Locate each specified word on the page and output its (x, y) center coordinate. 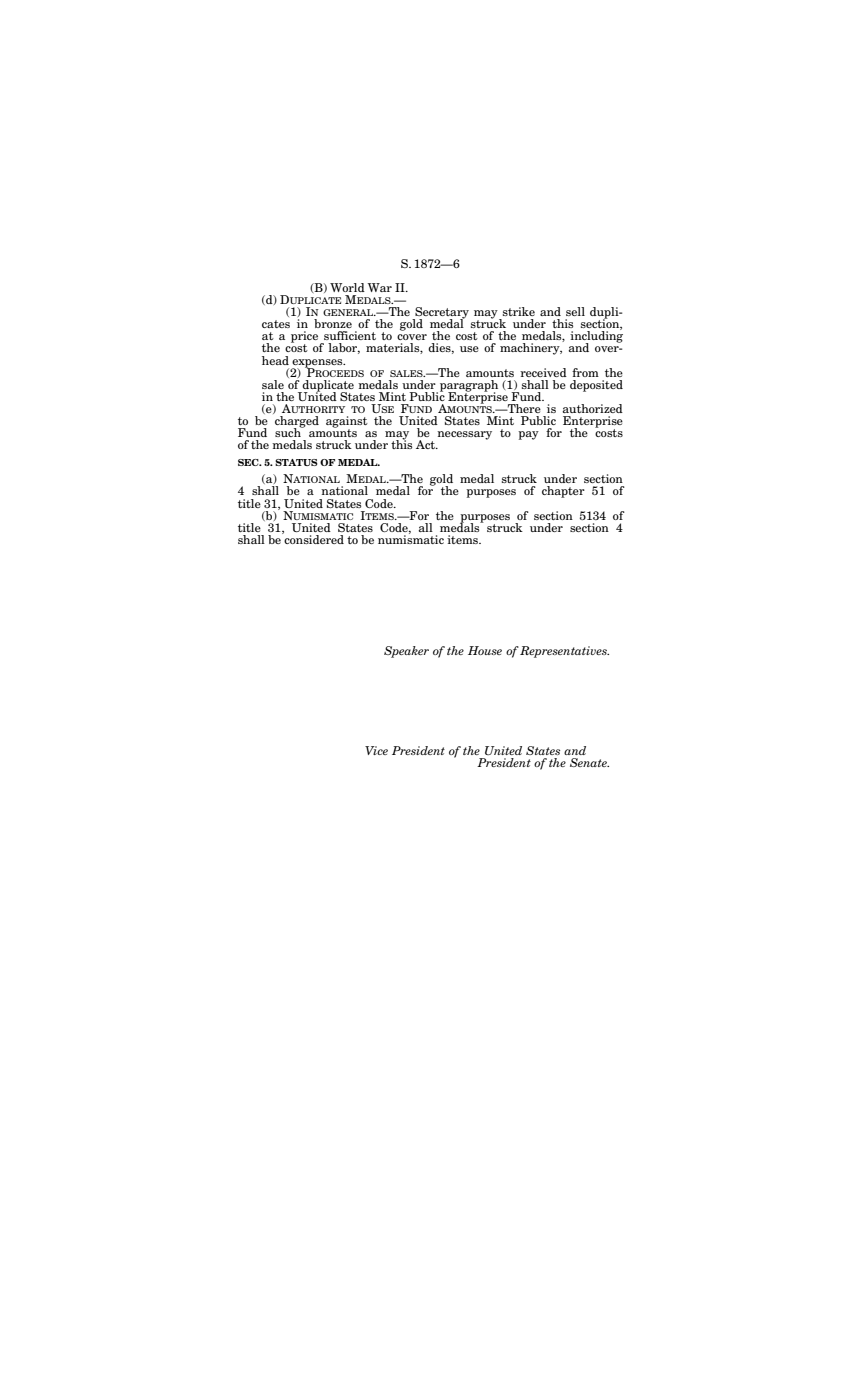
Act (426, 444)
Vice (376, 750)
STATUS (296, 462)
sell (575, 311)
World (347, 287)
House (485, 650)
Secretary (441, 314)
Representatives (564, 652)
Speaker (406, 652)
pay (528, 435)
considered (313, 538)
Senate (589, 762)
